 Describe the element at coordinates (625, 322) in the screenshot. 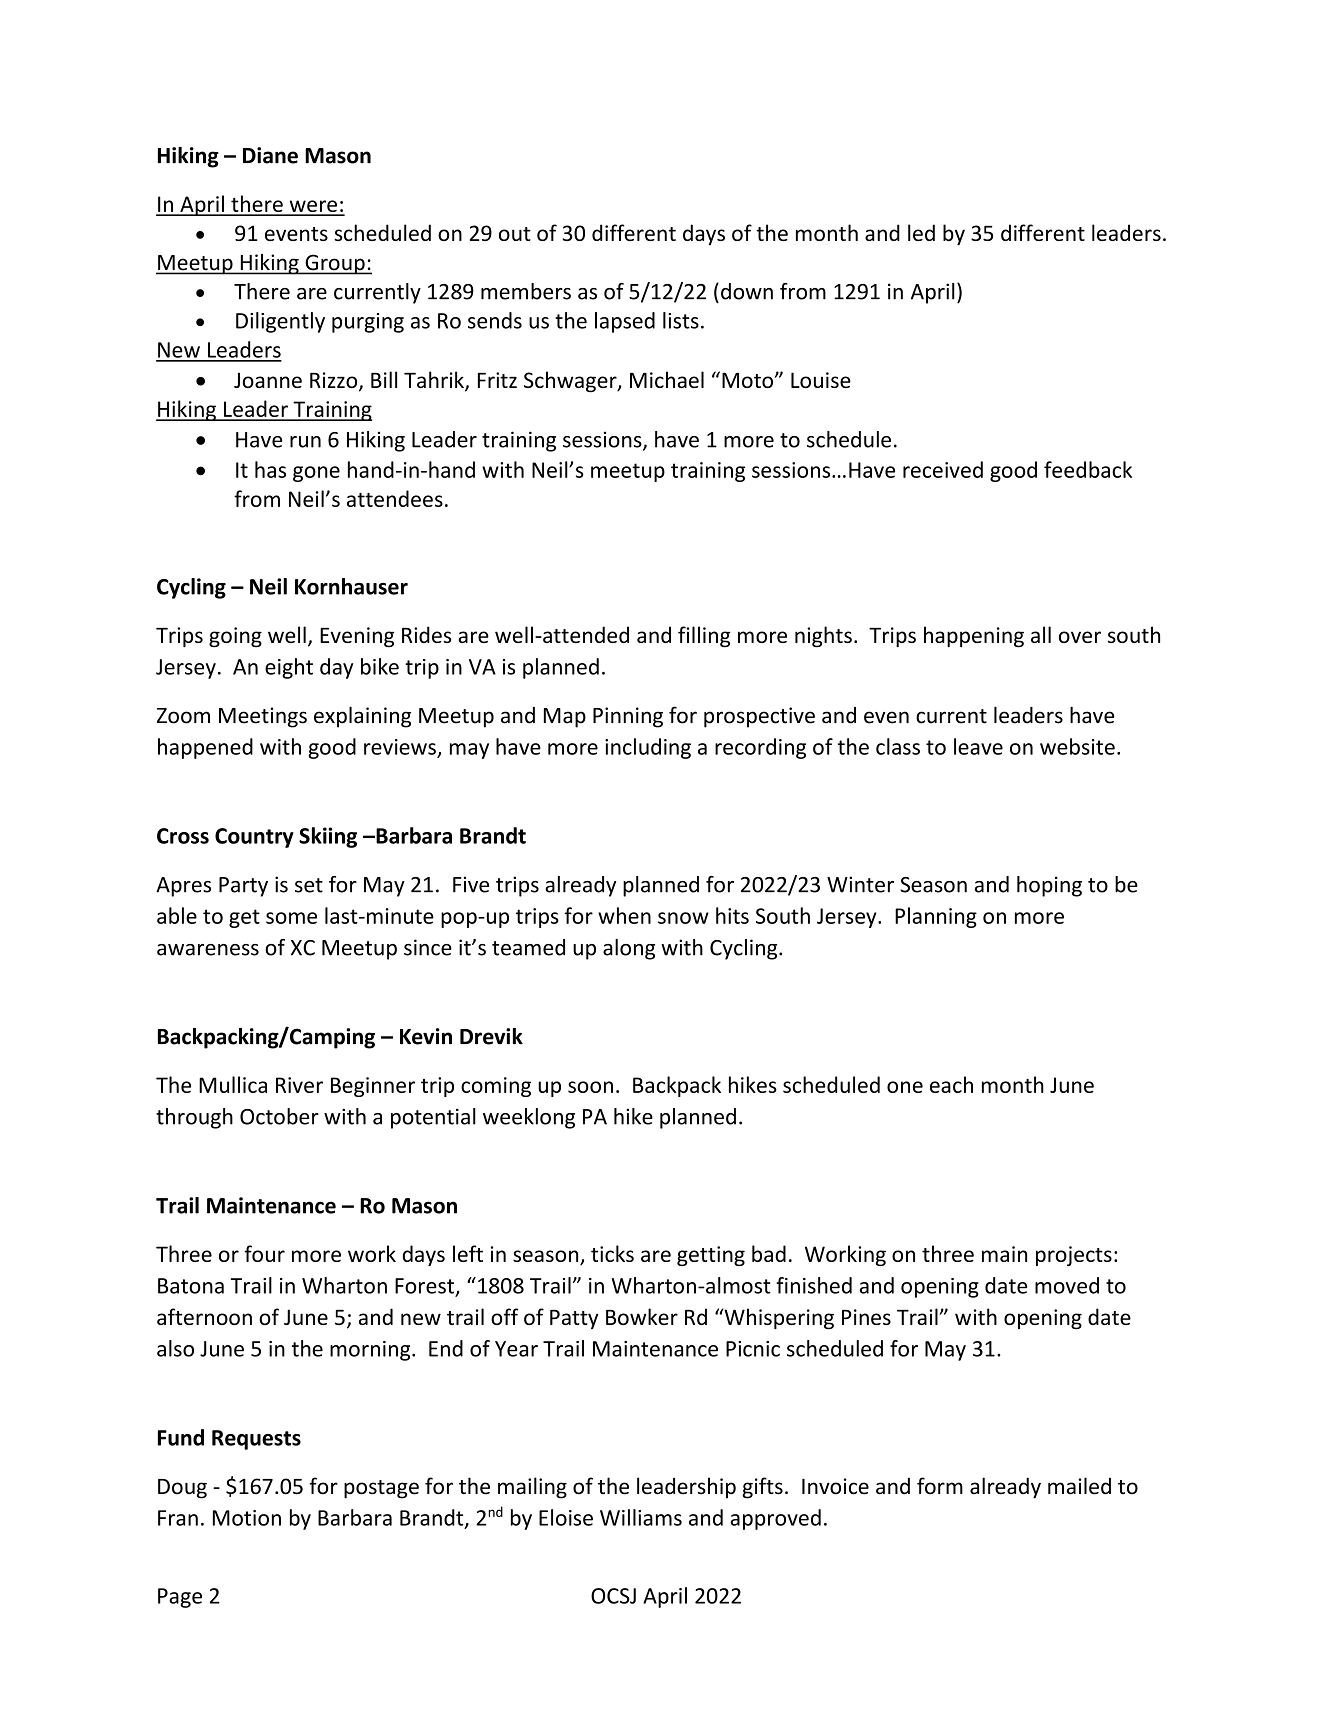

I see `lapsed` at that location.
